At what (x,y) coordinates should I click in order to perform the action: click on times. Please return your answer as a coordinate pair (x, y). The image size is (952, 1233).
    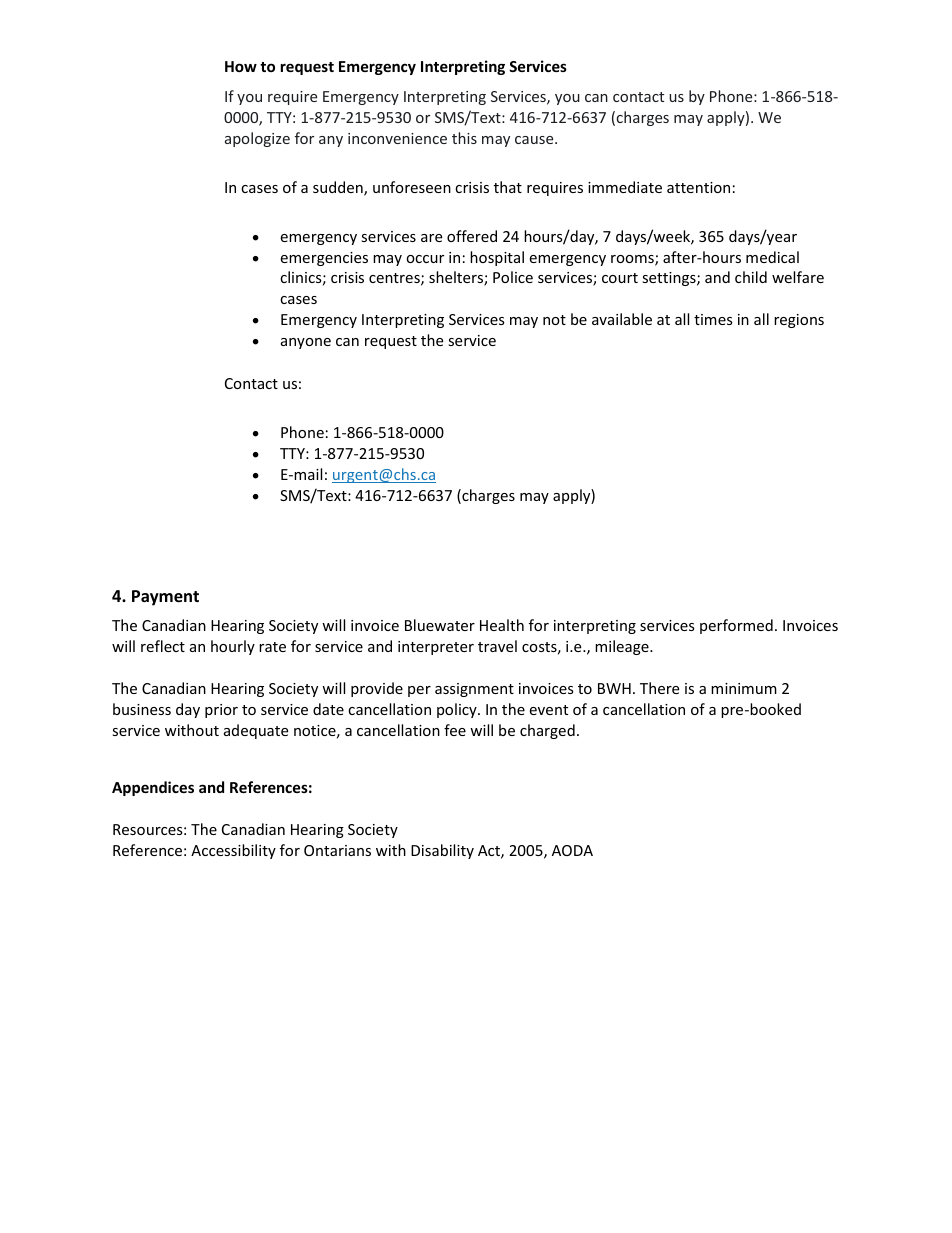
    Looking at the image, I should click on (713, 319).
